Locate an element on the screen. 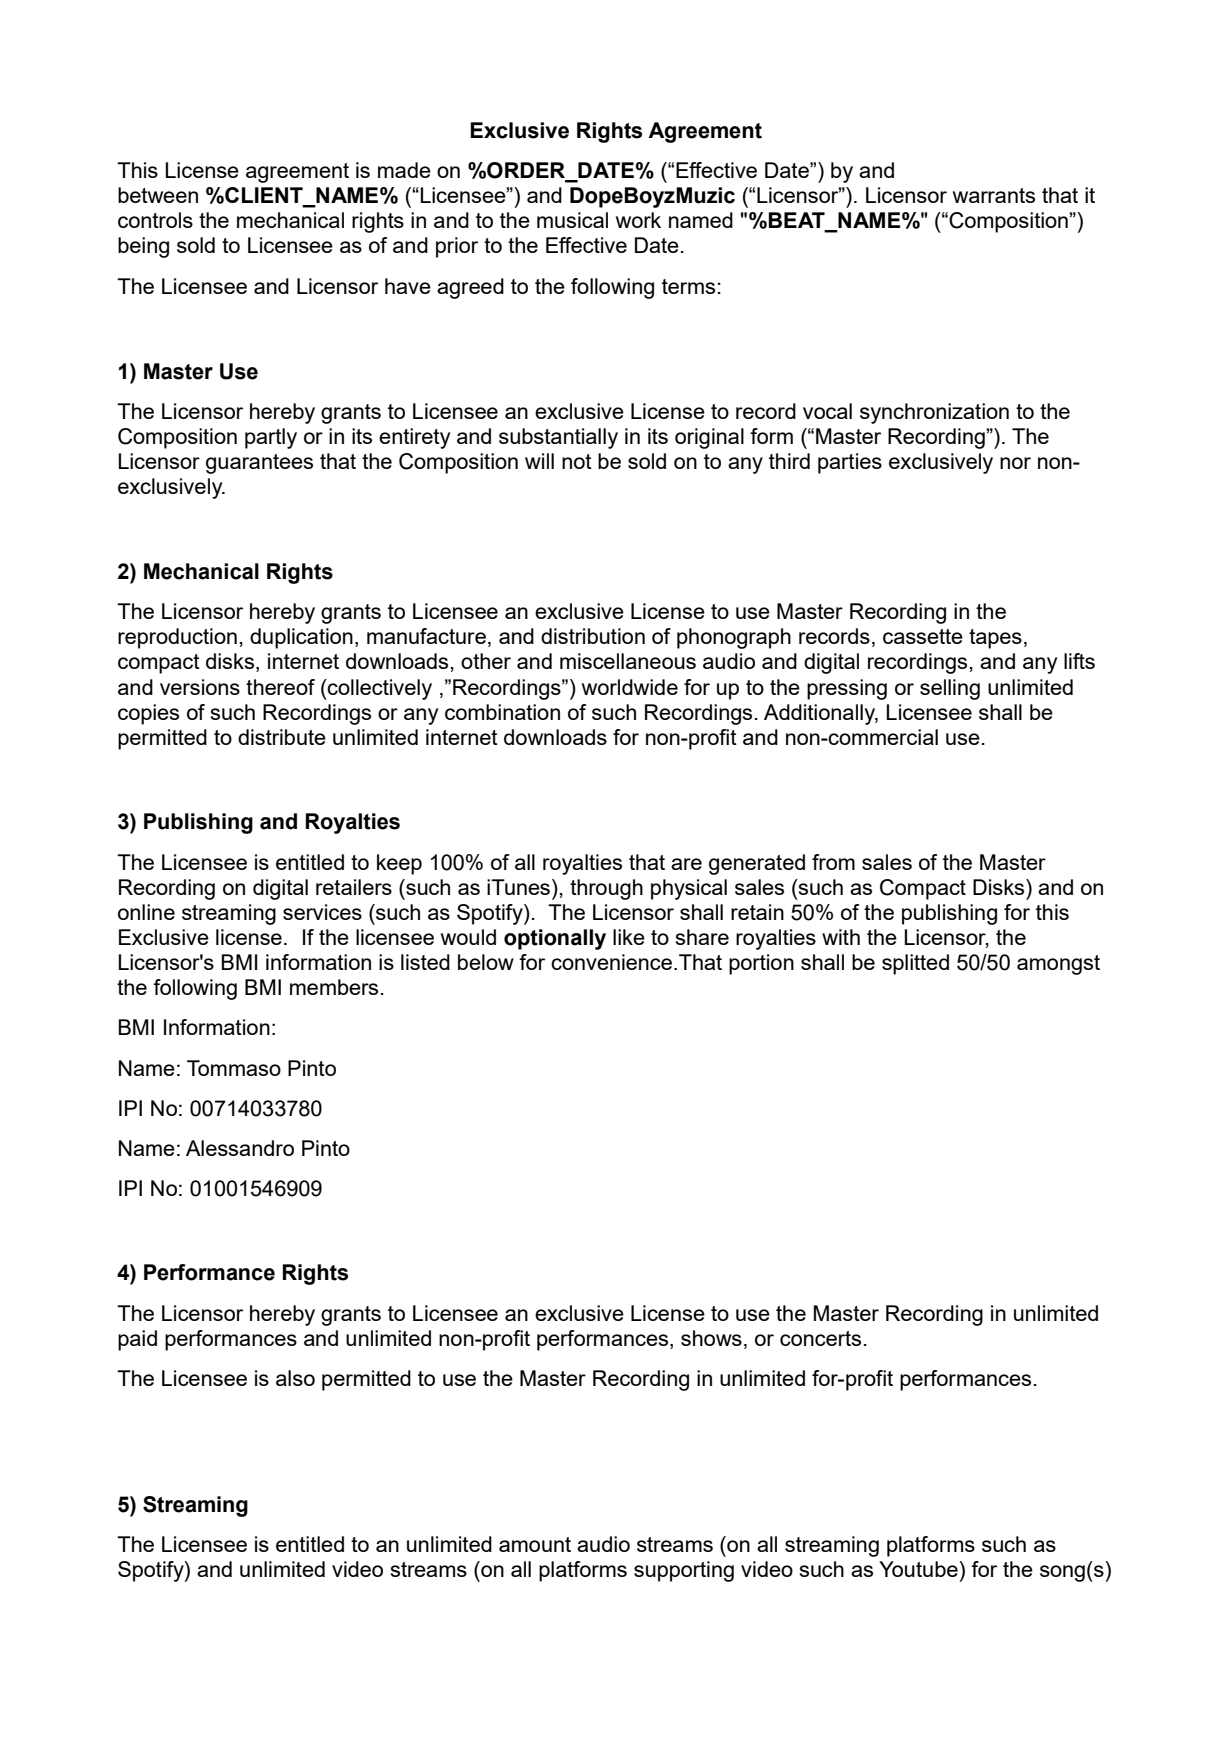 Image resolution: width=1231 pixels, height=1742 pixels. warrants is located at coordinates (994, 195).
